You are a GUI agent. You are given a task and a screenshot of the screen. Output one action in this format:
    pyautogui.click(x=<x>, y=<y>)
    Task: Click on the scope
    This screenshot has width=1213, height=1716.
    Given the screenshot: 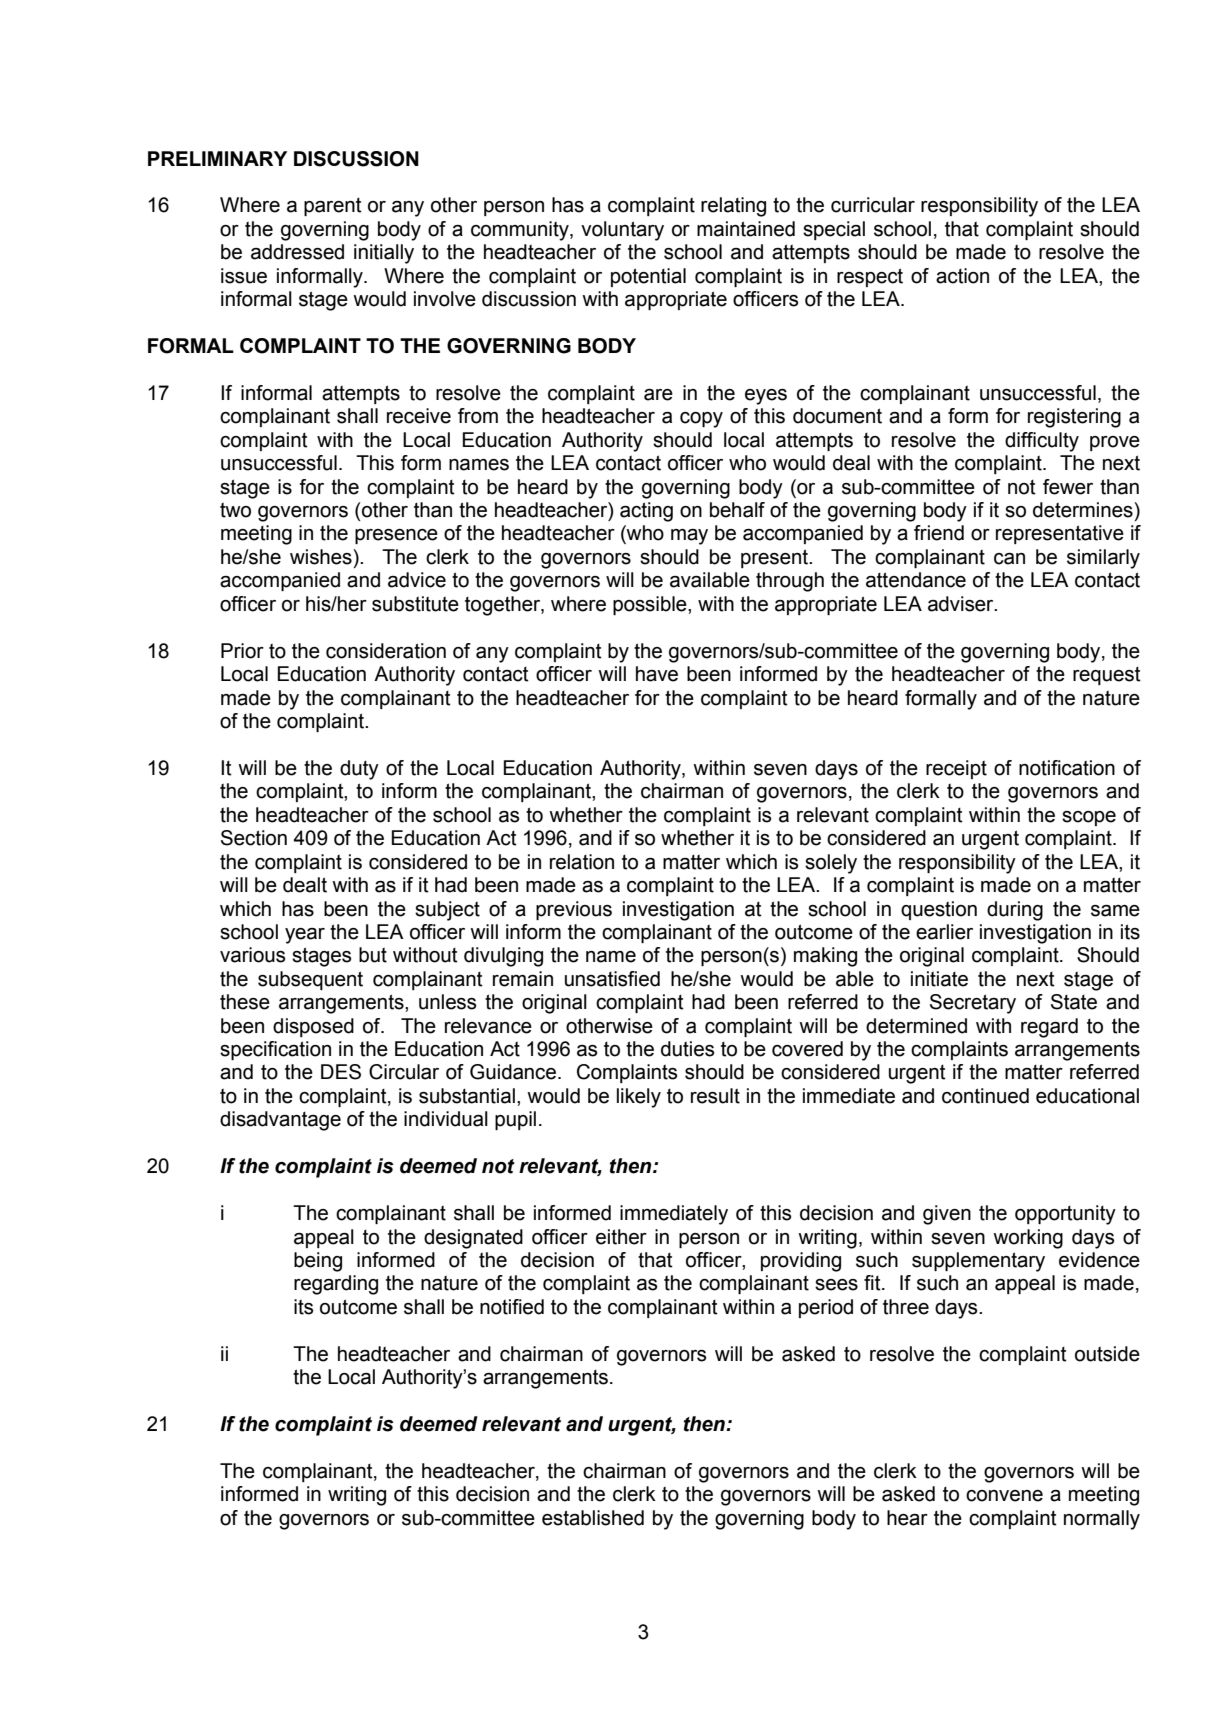 What is the action you would take?
    pyautogui.click(x=1089, y=818)
